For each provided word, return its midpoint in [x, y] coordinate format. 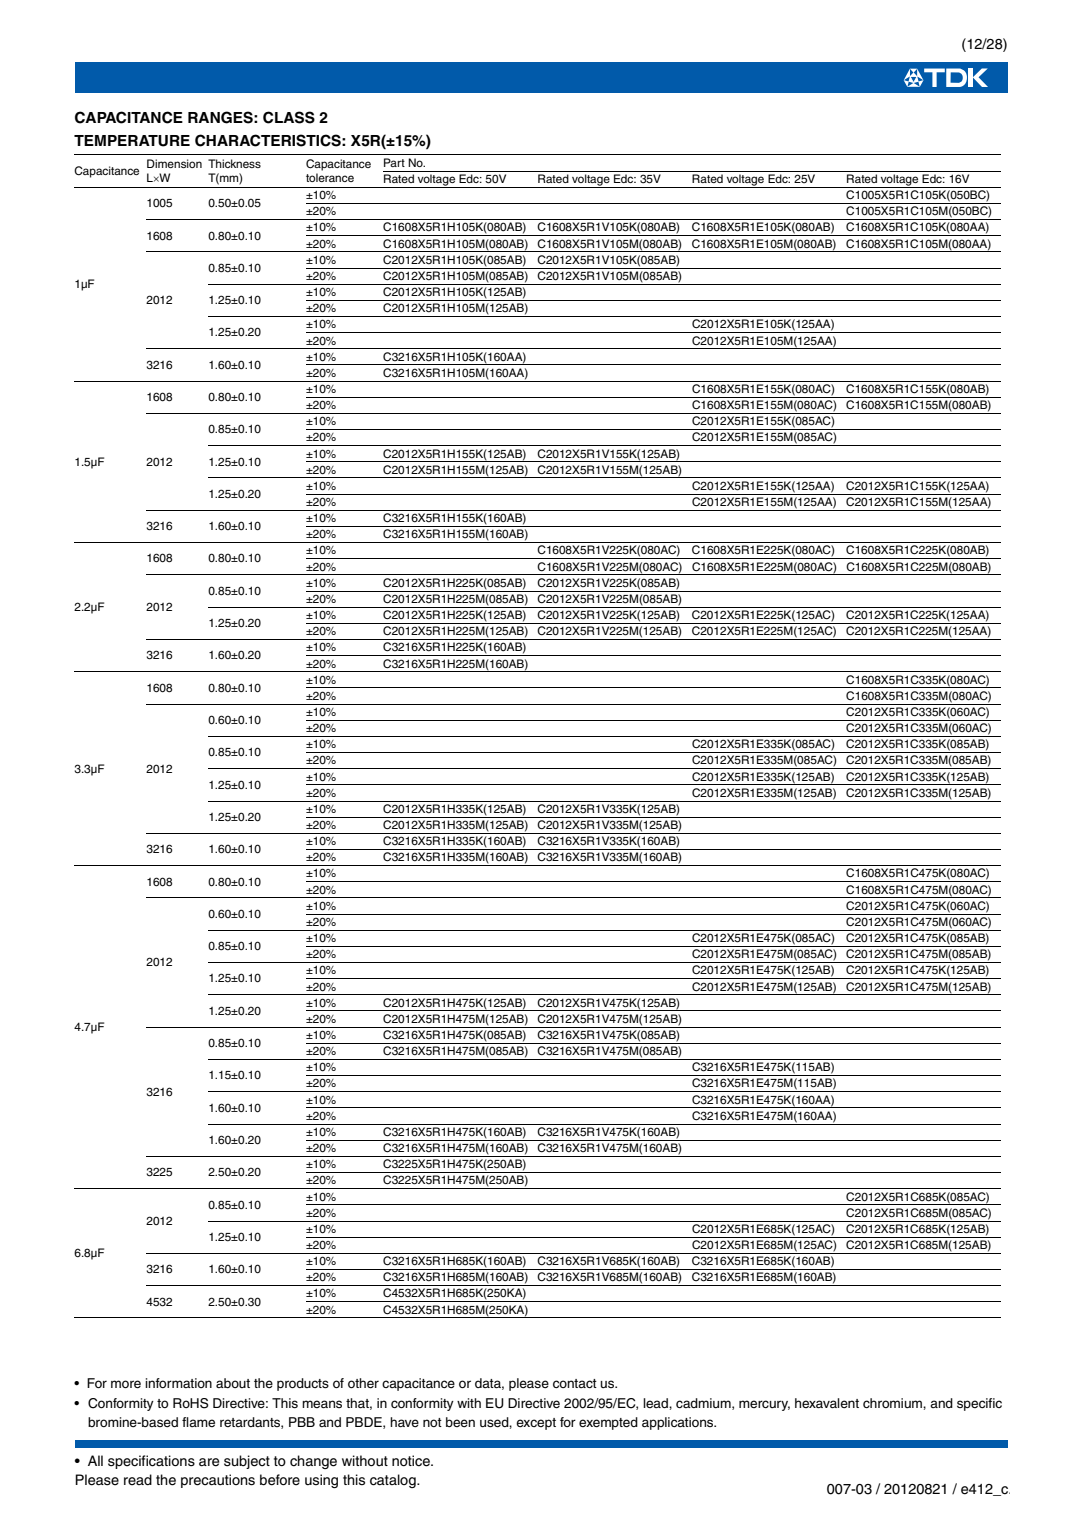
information [178, 1383]
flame [198, 1422]
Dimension [174, 163]
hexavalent [827, 1403]
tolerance [330, 177]
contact [575, 1383]
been [460, 1422]
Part [394, 162]
